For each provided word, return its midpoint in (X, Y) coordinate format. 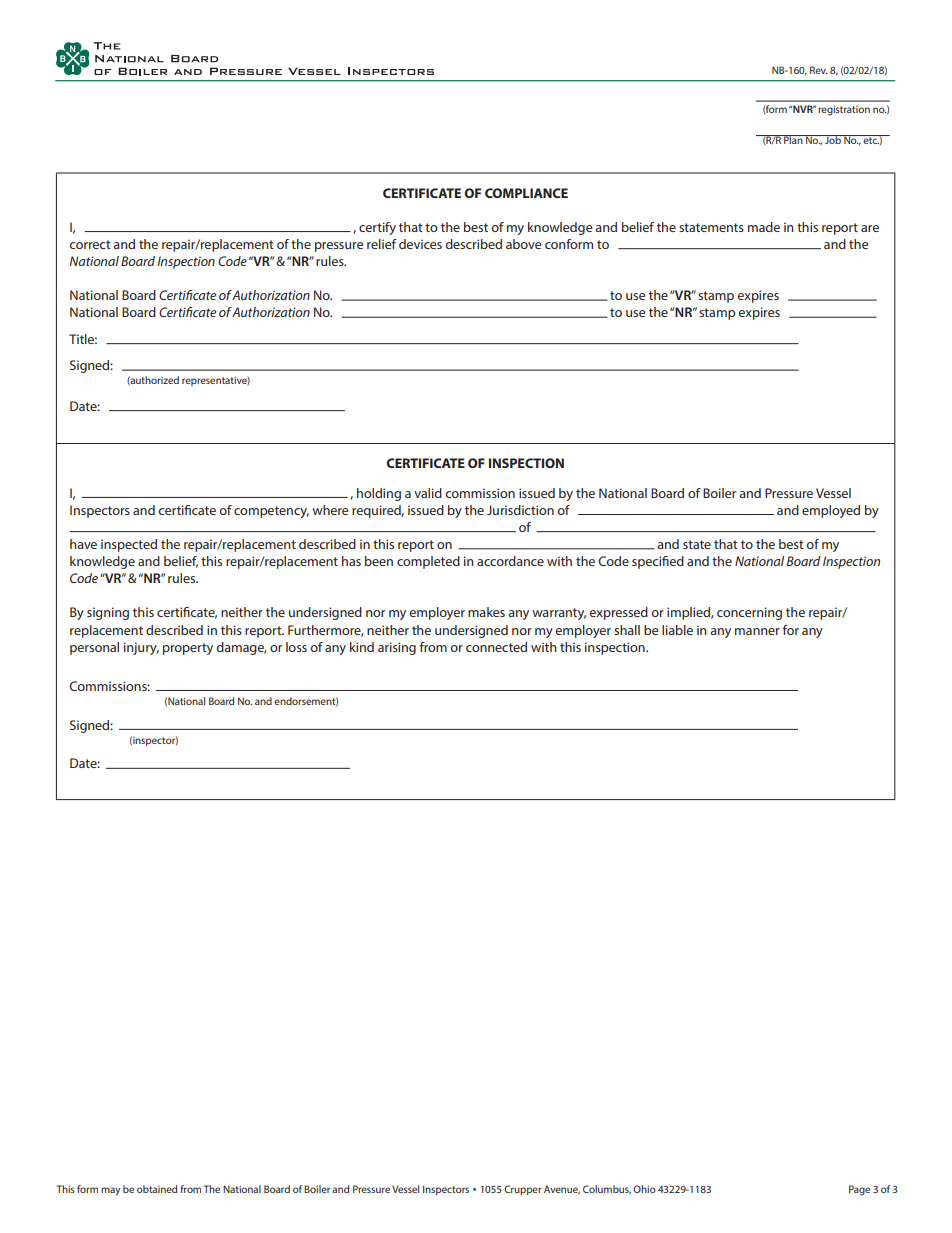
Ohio (644, 1189)
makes (486, 612)
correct (90, 244)
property (188, 649)
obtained (157, 1189)
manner (757, 631)
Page (859, 1190)
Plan (793, 139)
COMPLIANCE (526, 193)
